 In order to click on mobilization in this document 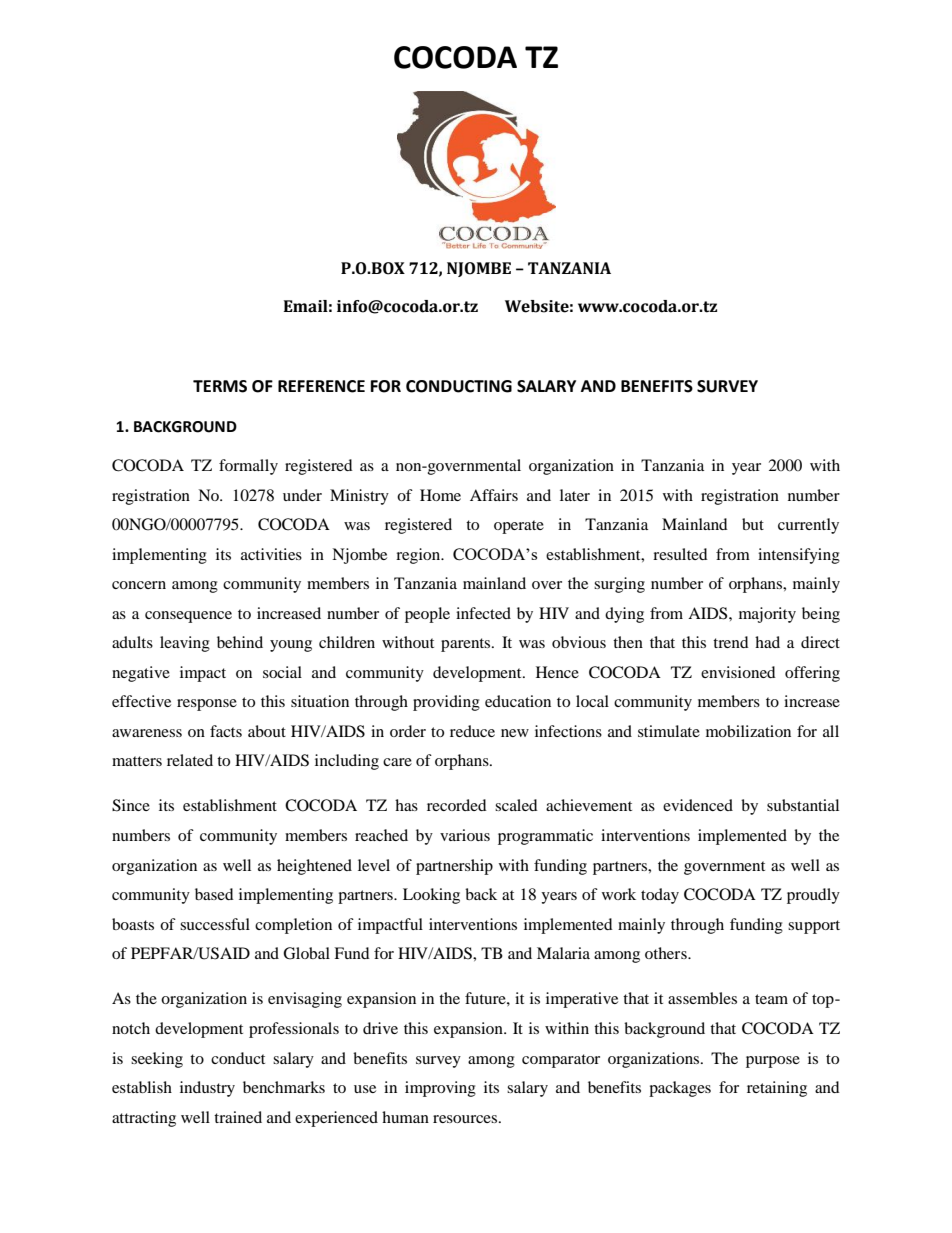, I will do `click(748, 731)`.
